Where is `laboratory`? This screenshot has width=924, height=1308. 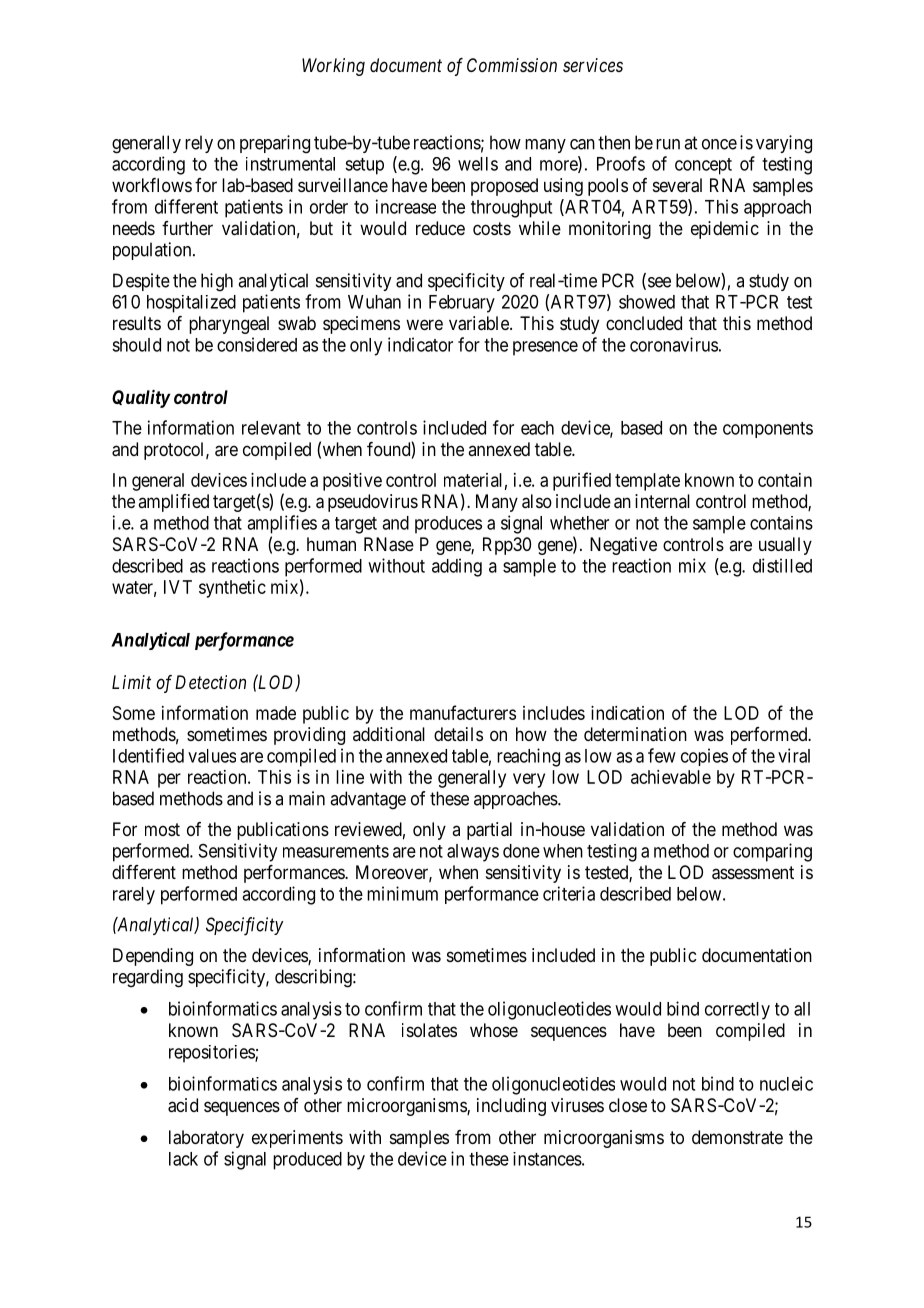 laboratory is located at coordinates (206, 1139).
